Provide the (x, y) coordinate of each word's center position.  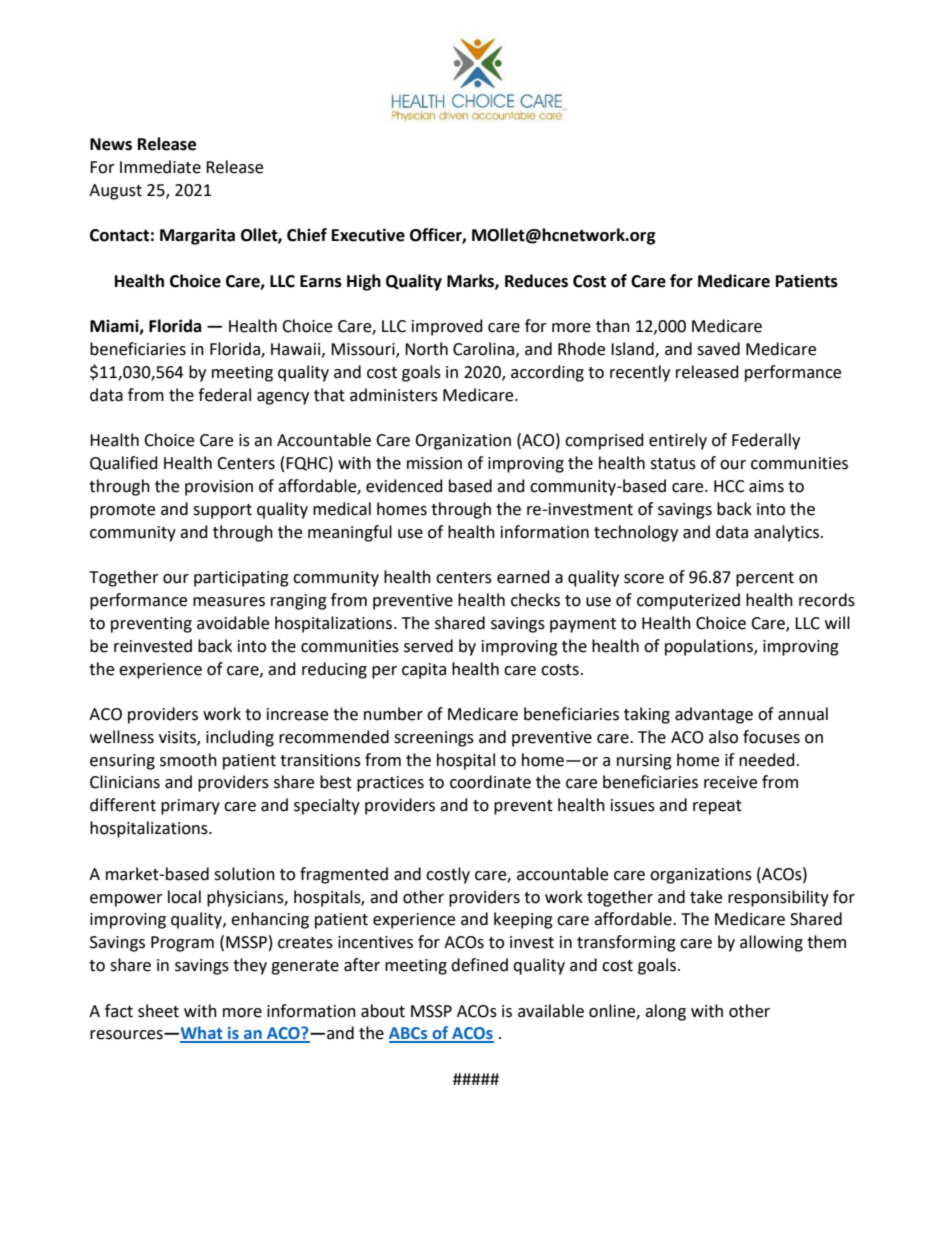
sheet (158, 1011)
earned (523, 577)
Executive (368, 235)
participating (241, 579)
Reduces (536, 281)
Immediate (160, 167)
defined (479, 965)
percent (765, 579)
